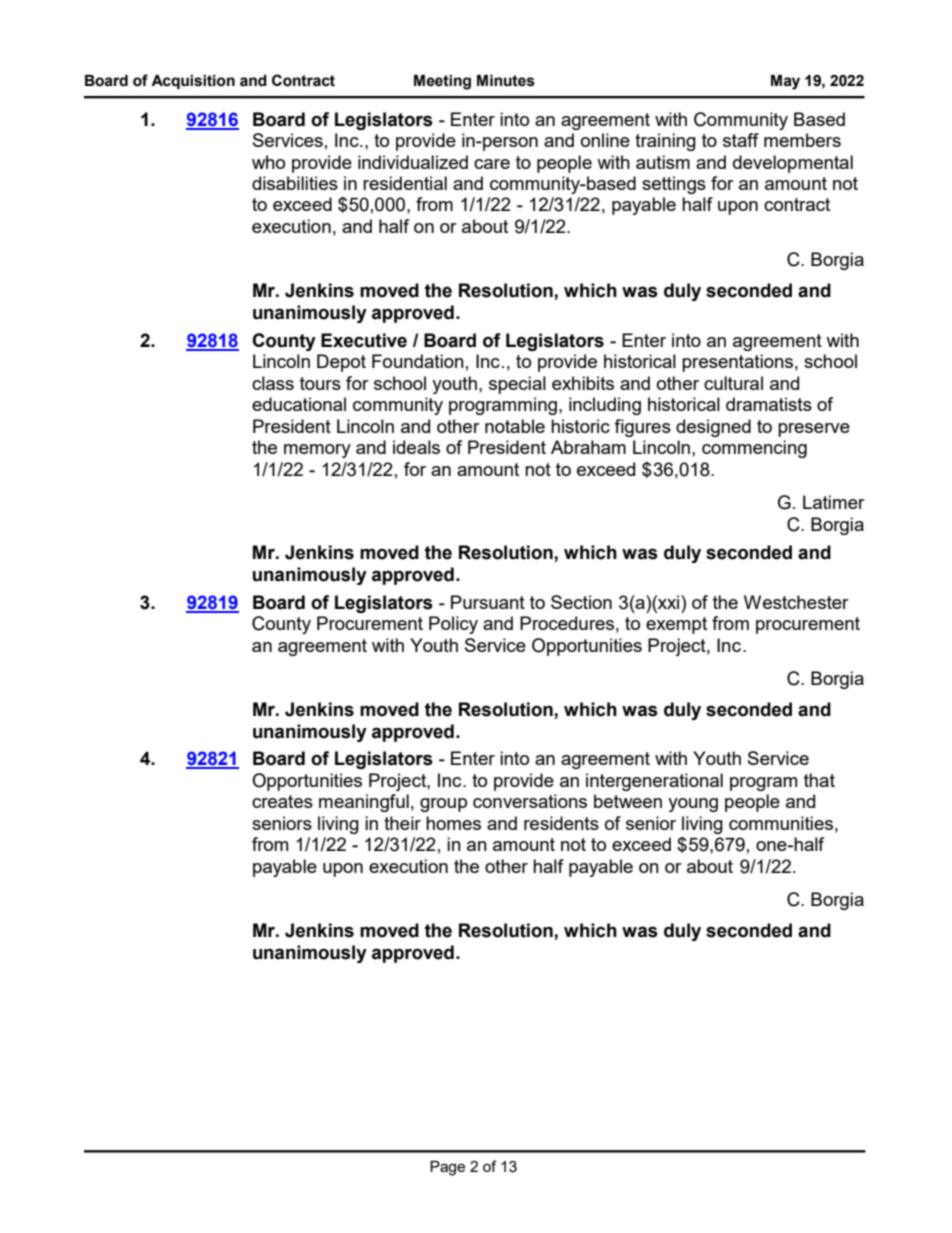 The width and height of the screenshot is (952, 1233). Describe the element at coordinates (506, 81) in the screenshot. I see `Minutes` at that location.
